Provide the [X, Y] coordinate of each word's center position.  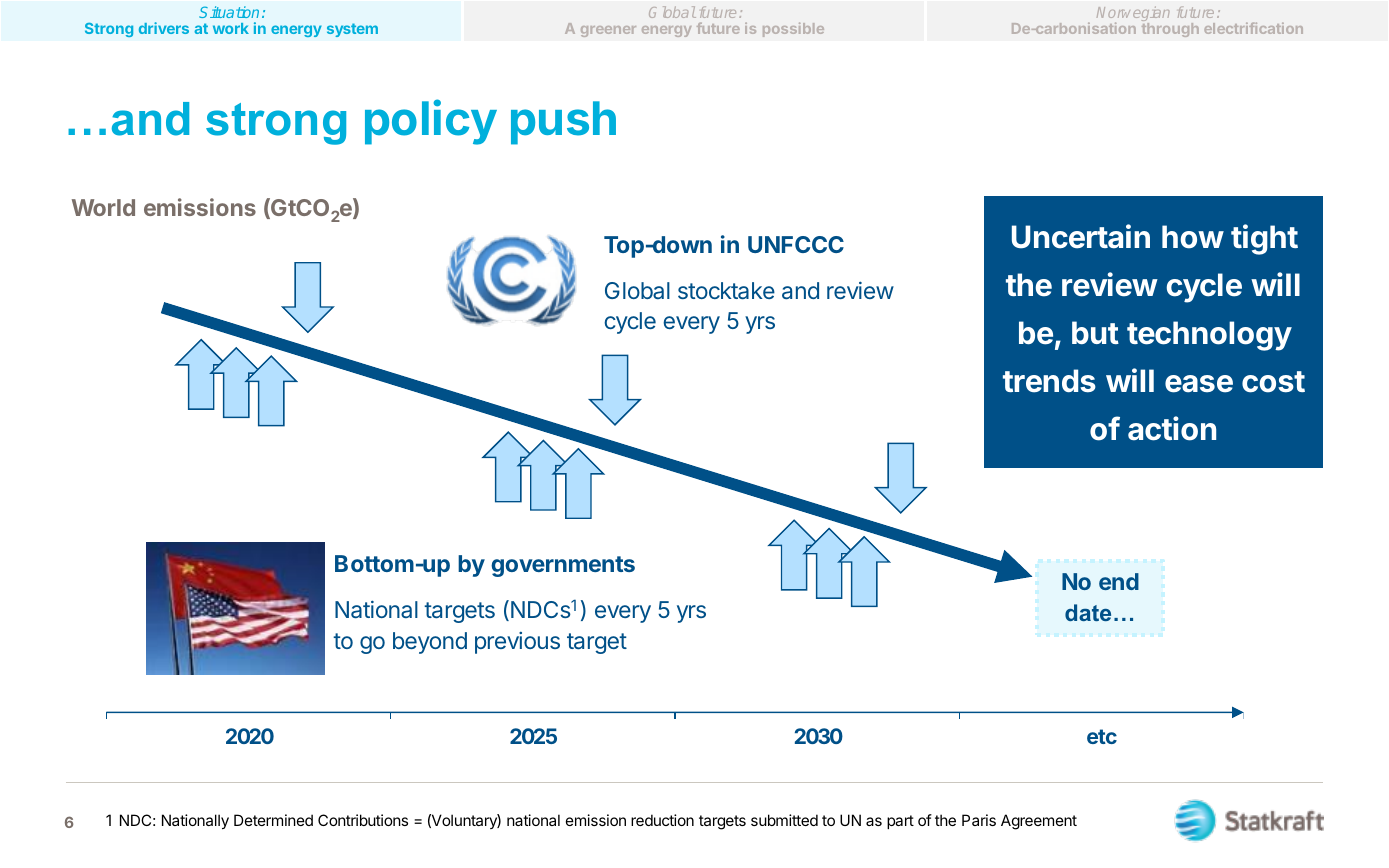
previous [517, 643]
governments [563, 566]
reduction [662, 820]
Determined [273, 820]
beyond [430, 643]
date [1088, 612]
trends [1049, 381]
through [1170, 30]
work [231, 28]
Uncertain [1081, 236]
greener [608, 31]
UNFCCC [796, 244]
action [1172, 428]
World [103, 207]
